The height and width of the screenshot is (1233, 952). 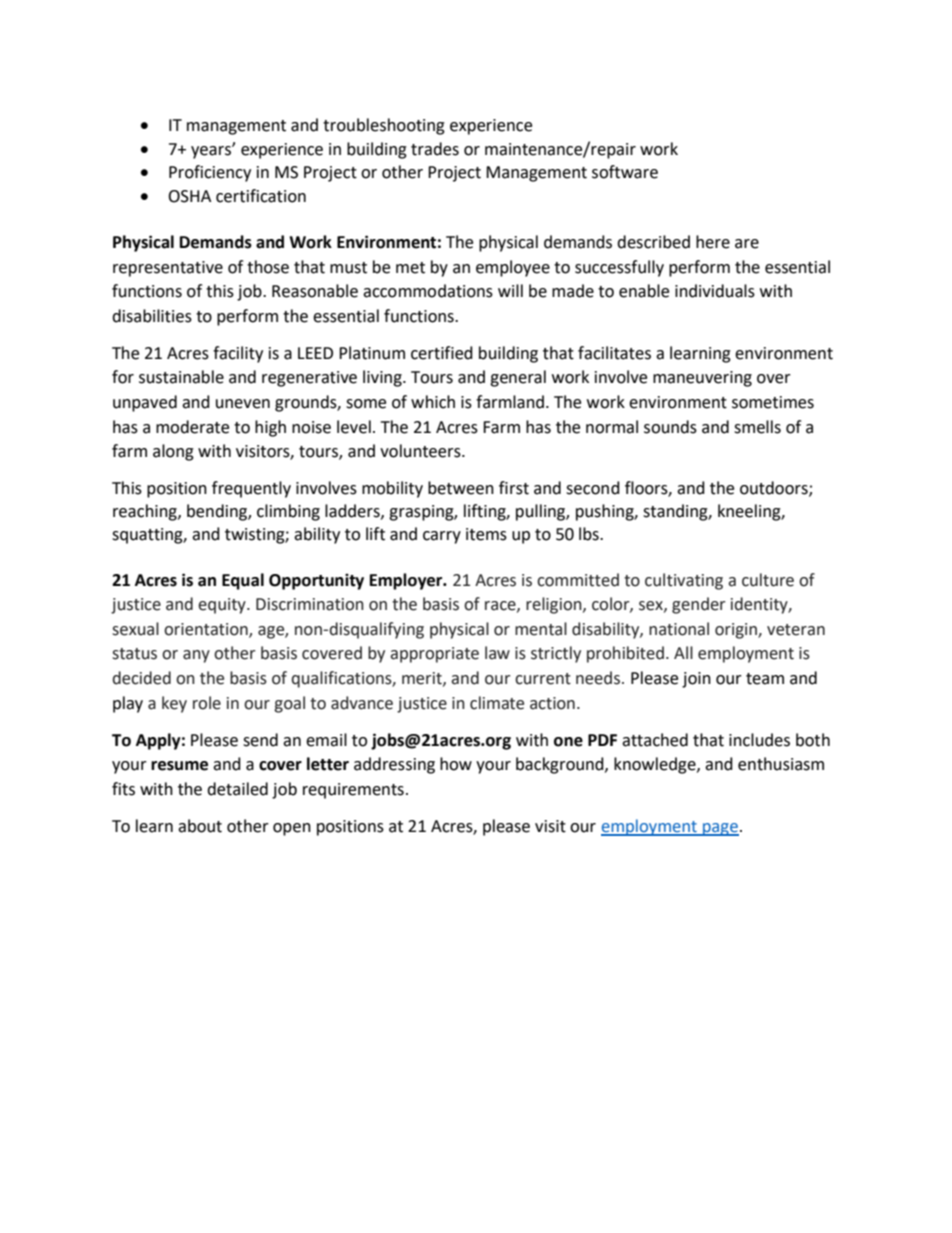 What do you see at coordinates (625, 172) in the screenshot?
I see `software` at bounding box center [625, 172].
